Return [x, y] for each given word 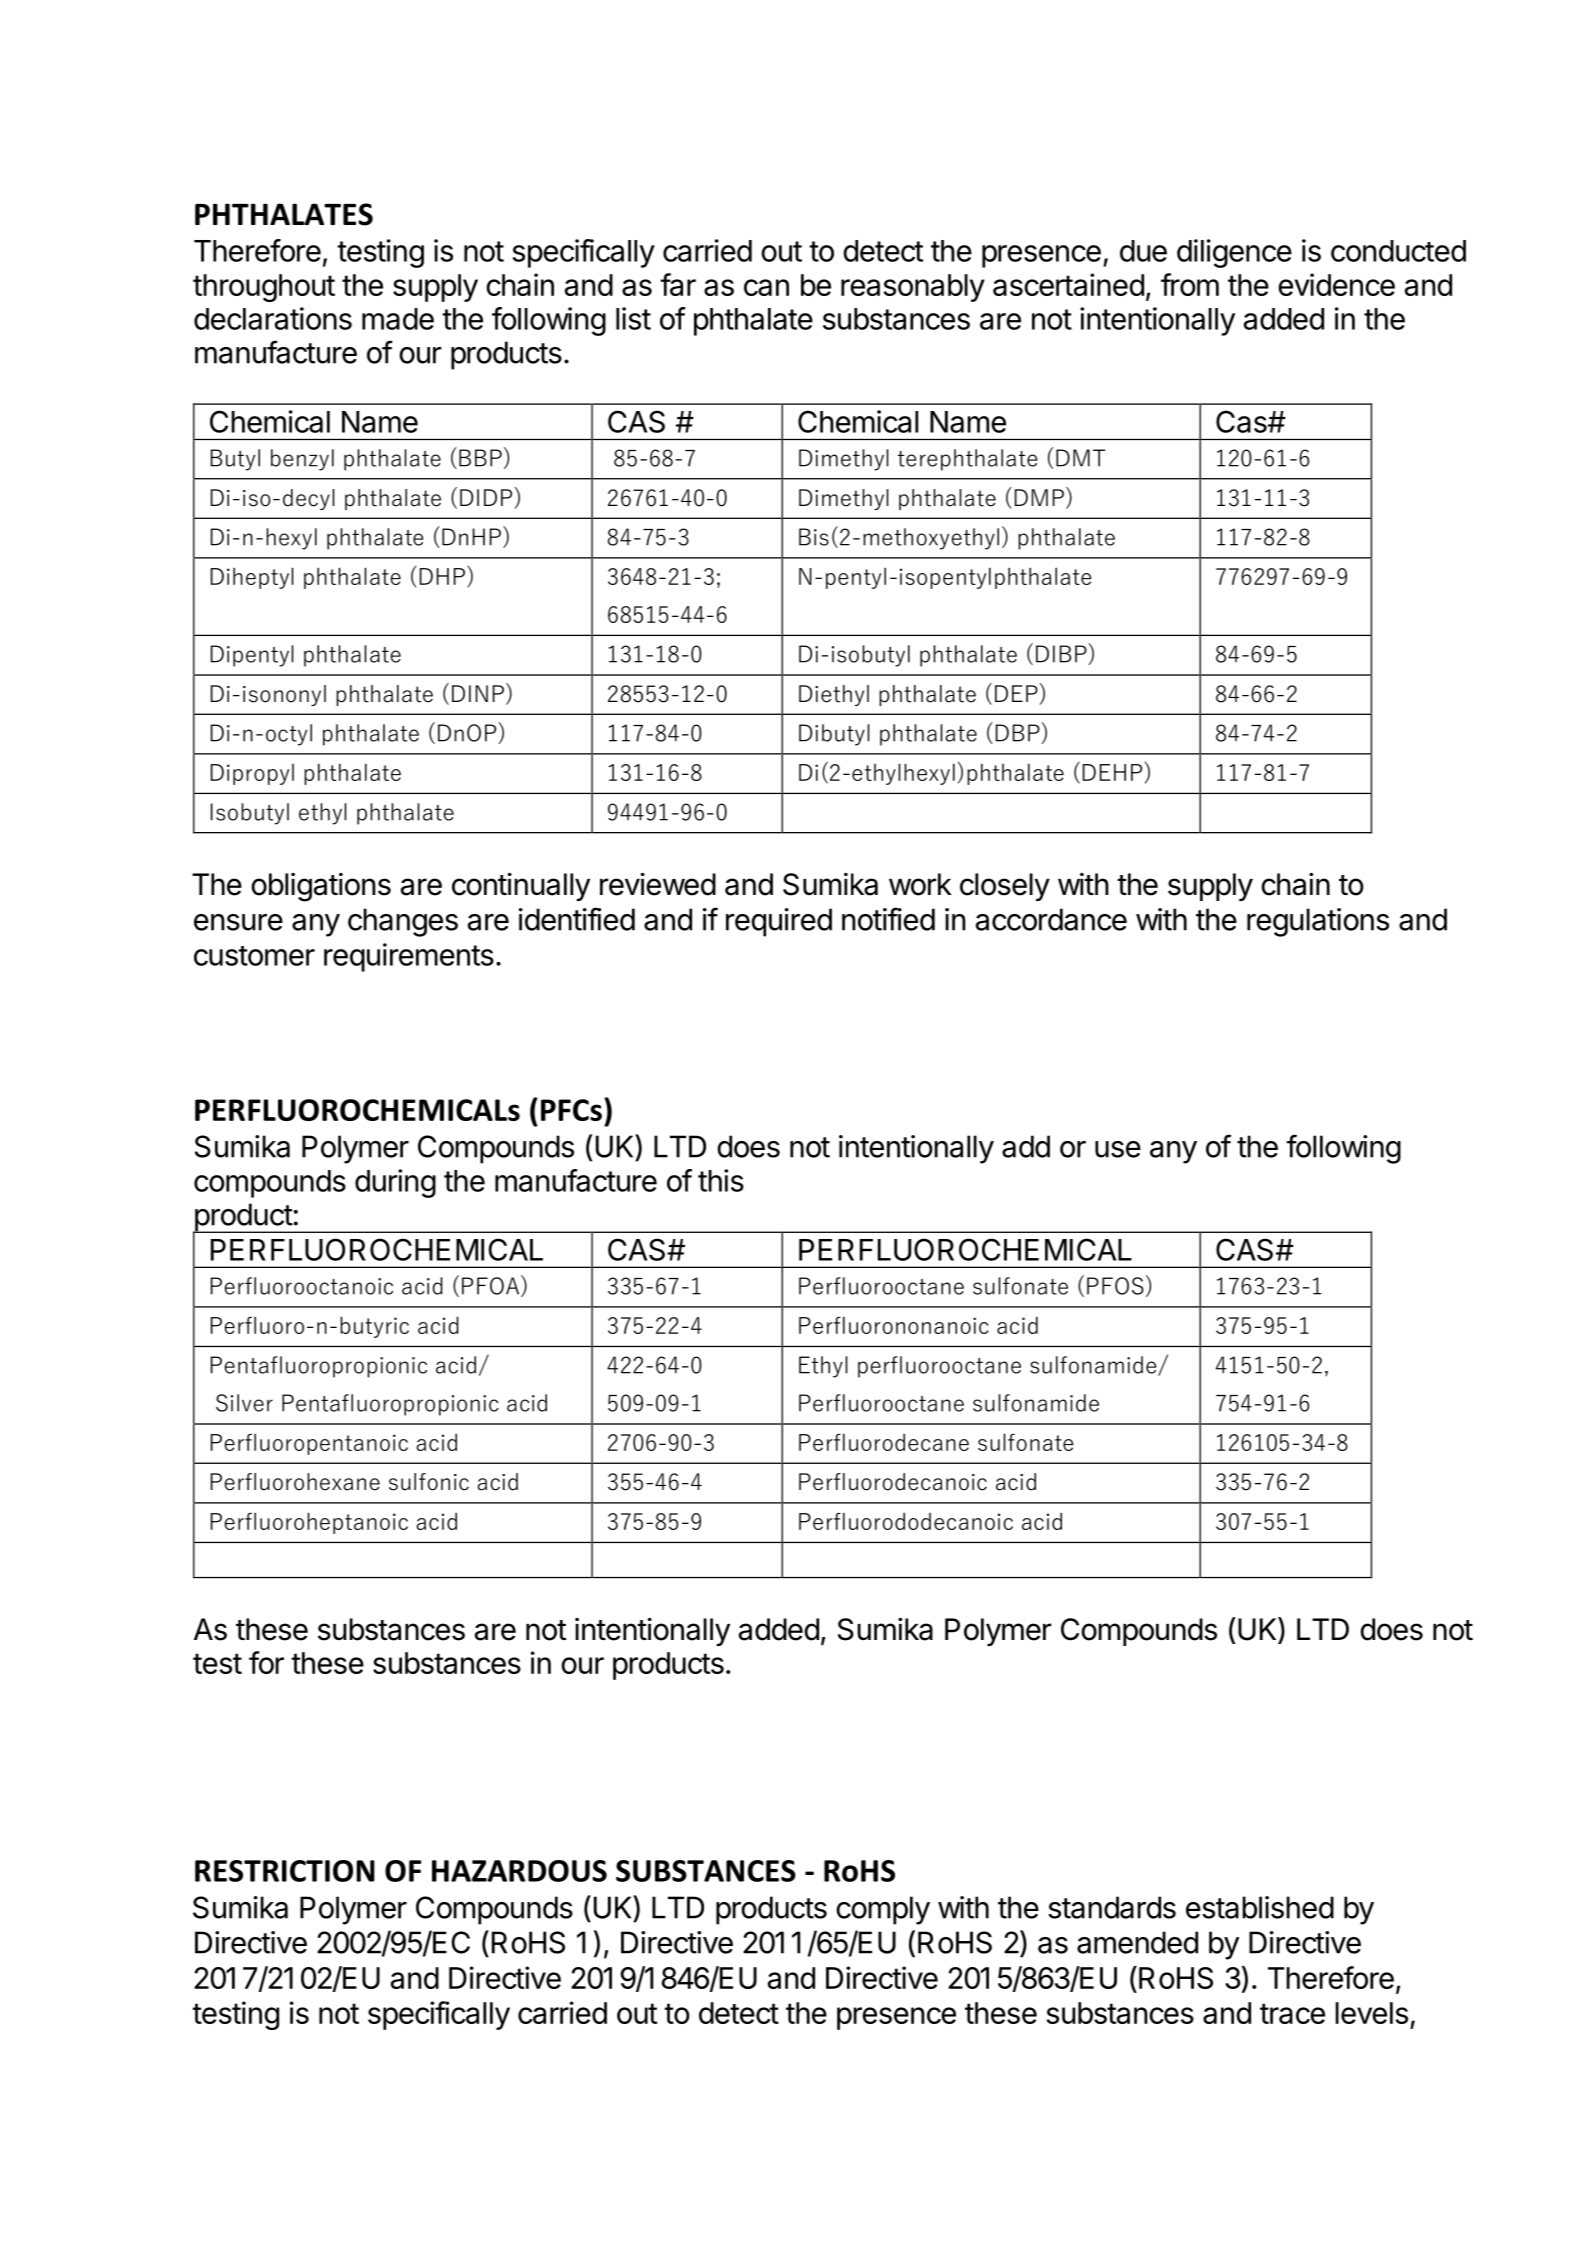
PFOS [1115, 1286]
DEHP [1112, 772]
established [1260, 1907]
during [395, 1183]
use [1118, 1149]
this [721, 1180]
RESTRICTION [285, 1871]
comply [883, 1910]
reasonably [913, 288]
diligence [1234, 253]
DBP [1018, 733]
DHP [442, 576]
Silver [244, 1403]
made [398, 319]
